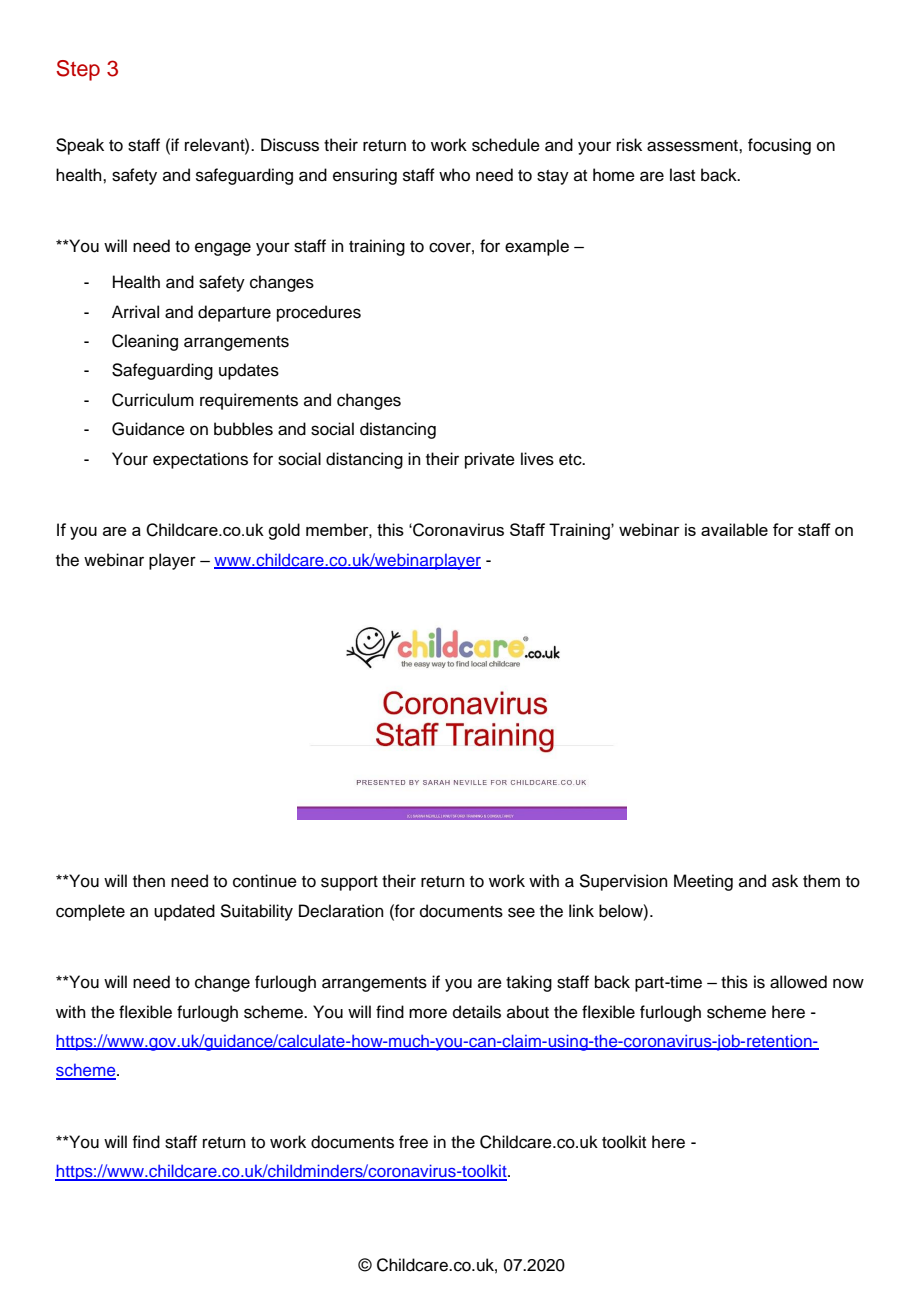  What do you see at coordinates (682, 175) in the screenshot?
I see `last` at bounding box center [682, 175].
